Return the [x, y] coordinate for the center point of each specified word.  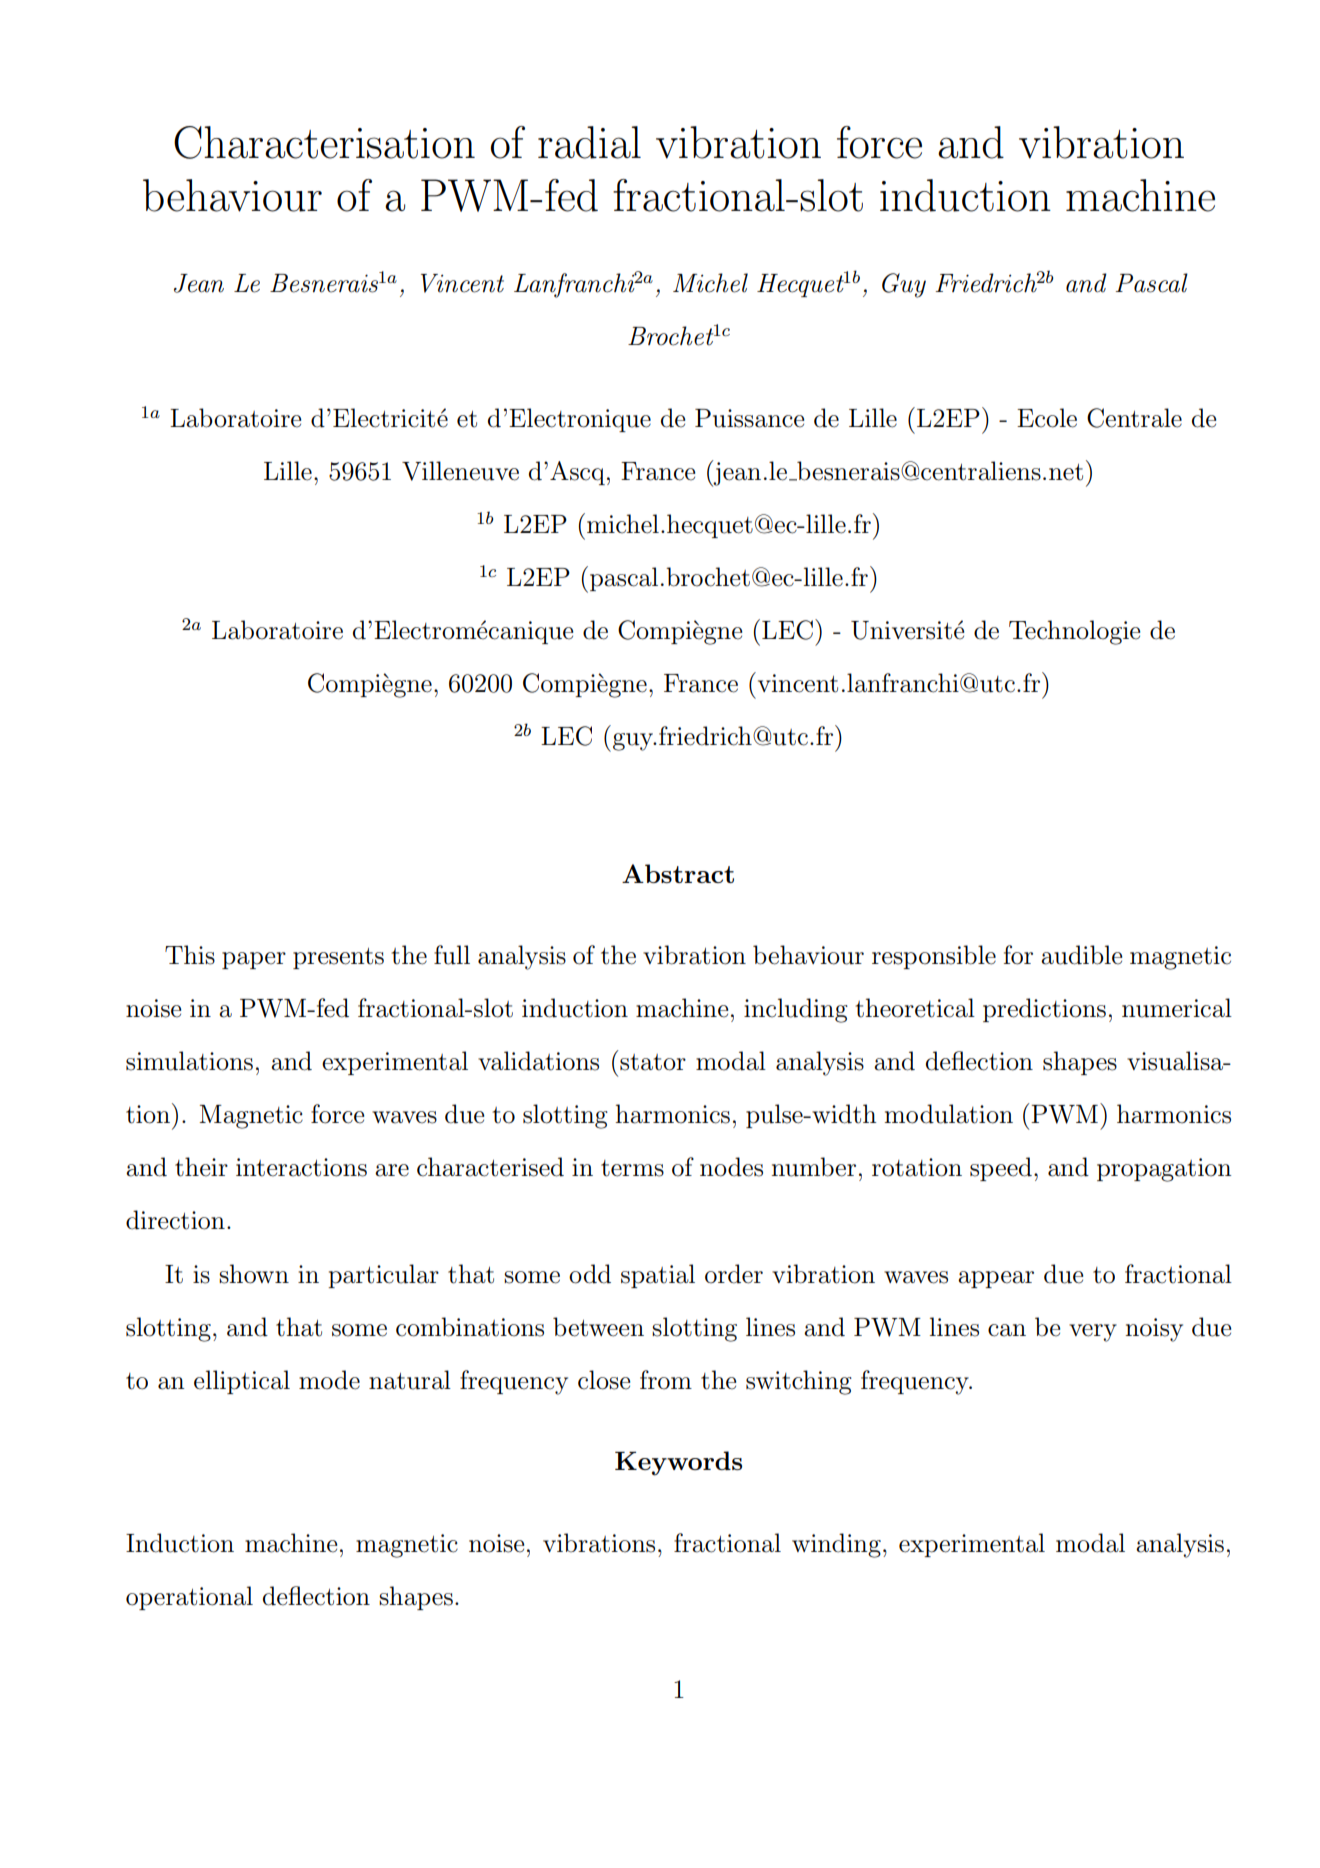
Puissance [749, 418]
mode [329, 1380]
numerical [1177, 1008]
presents [338, 958]
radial [589, 142]
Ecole [1047, 418]
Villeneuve [460, 471]
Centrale [1134, 418]
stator [653, 1062]
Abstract [678, 873]
